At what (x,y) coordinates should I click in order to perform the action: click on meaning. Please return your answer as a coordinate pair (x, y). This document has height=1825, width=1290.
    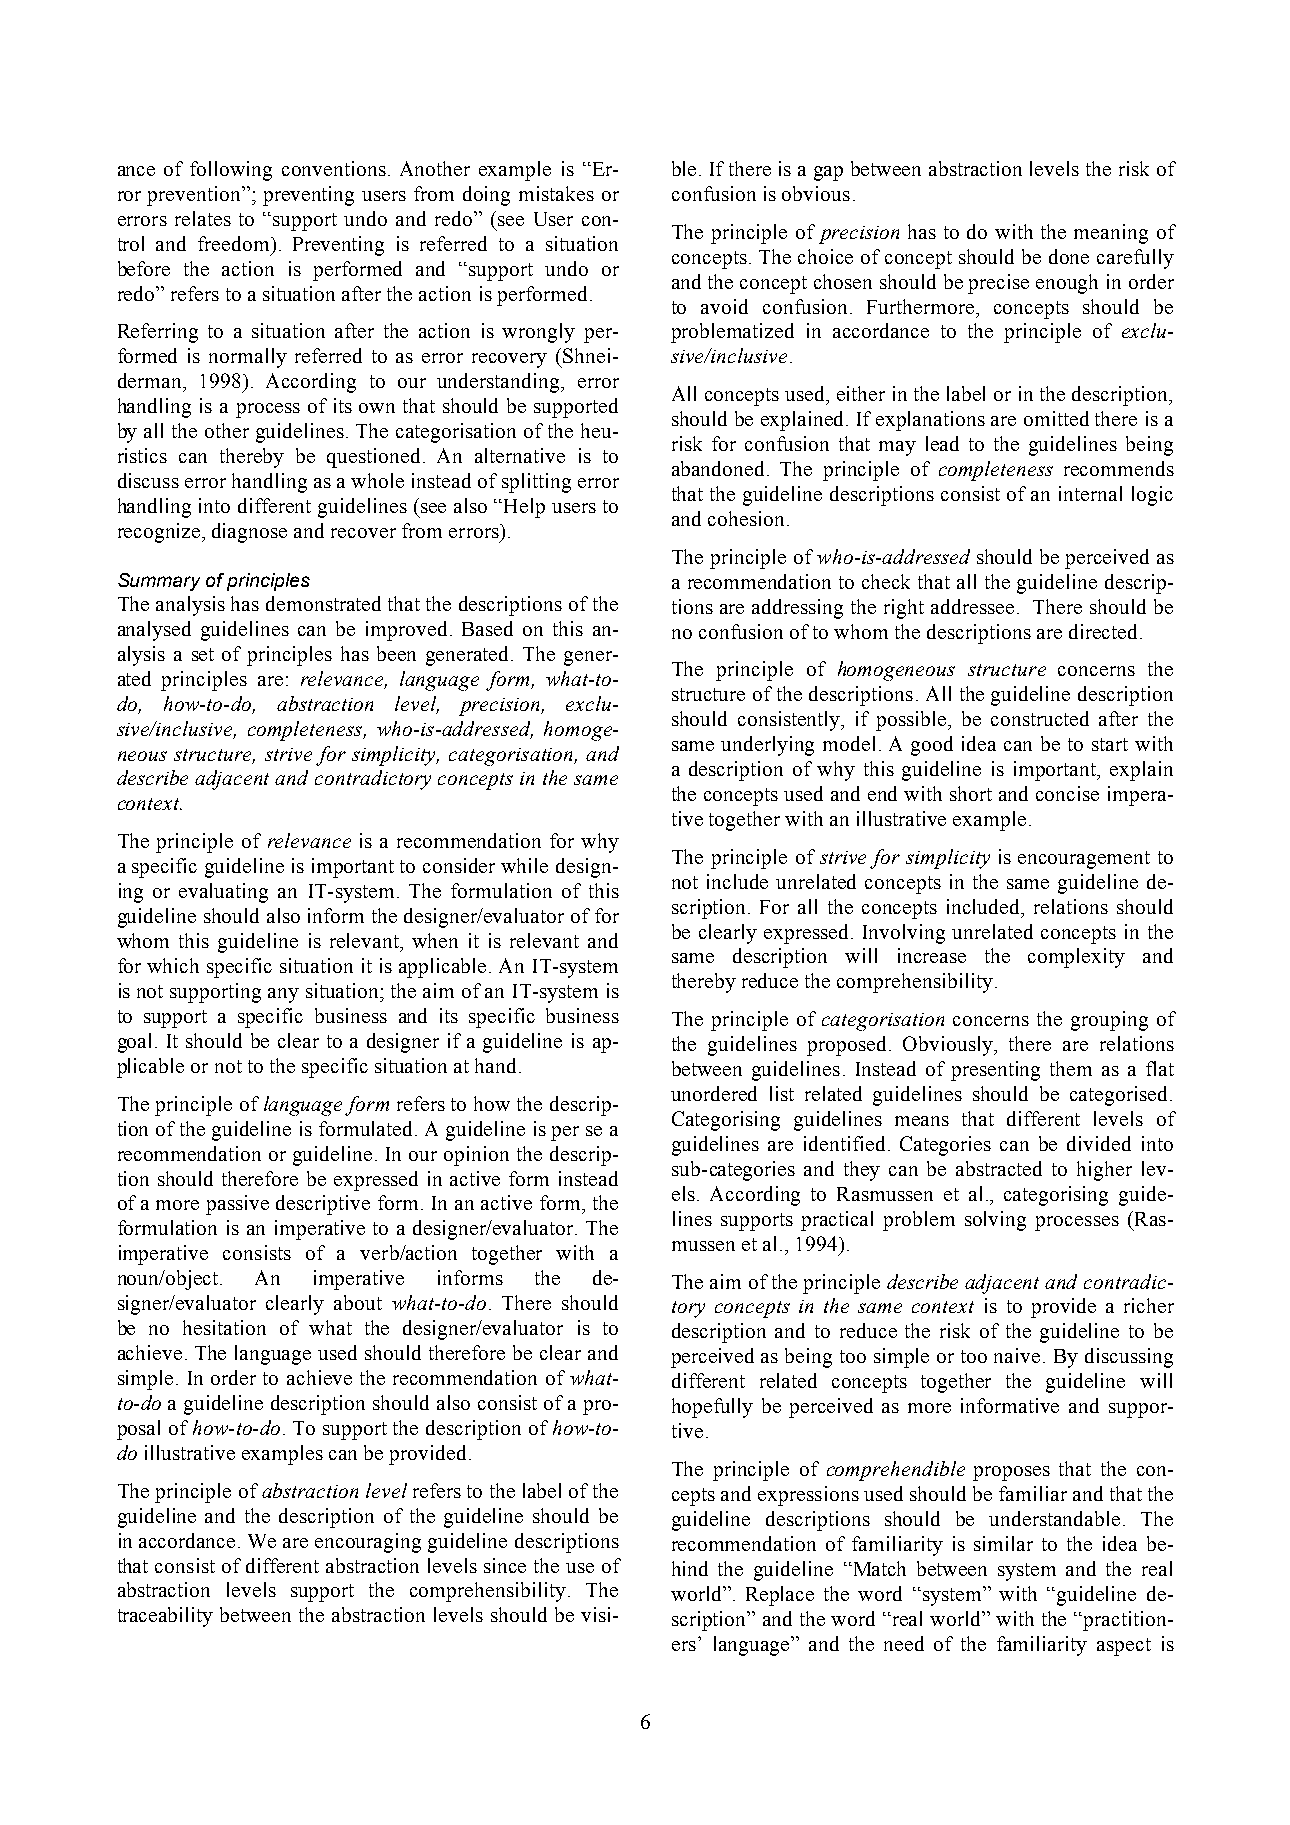
    Looking at the image, I should click on (1111, 234).
